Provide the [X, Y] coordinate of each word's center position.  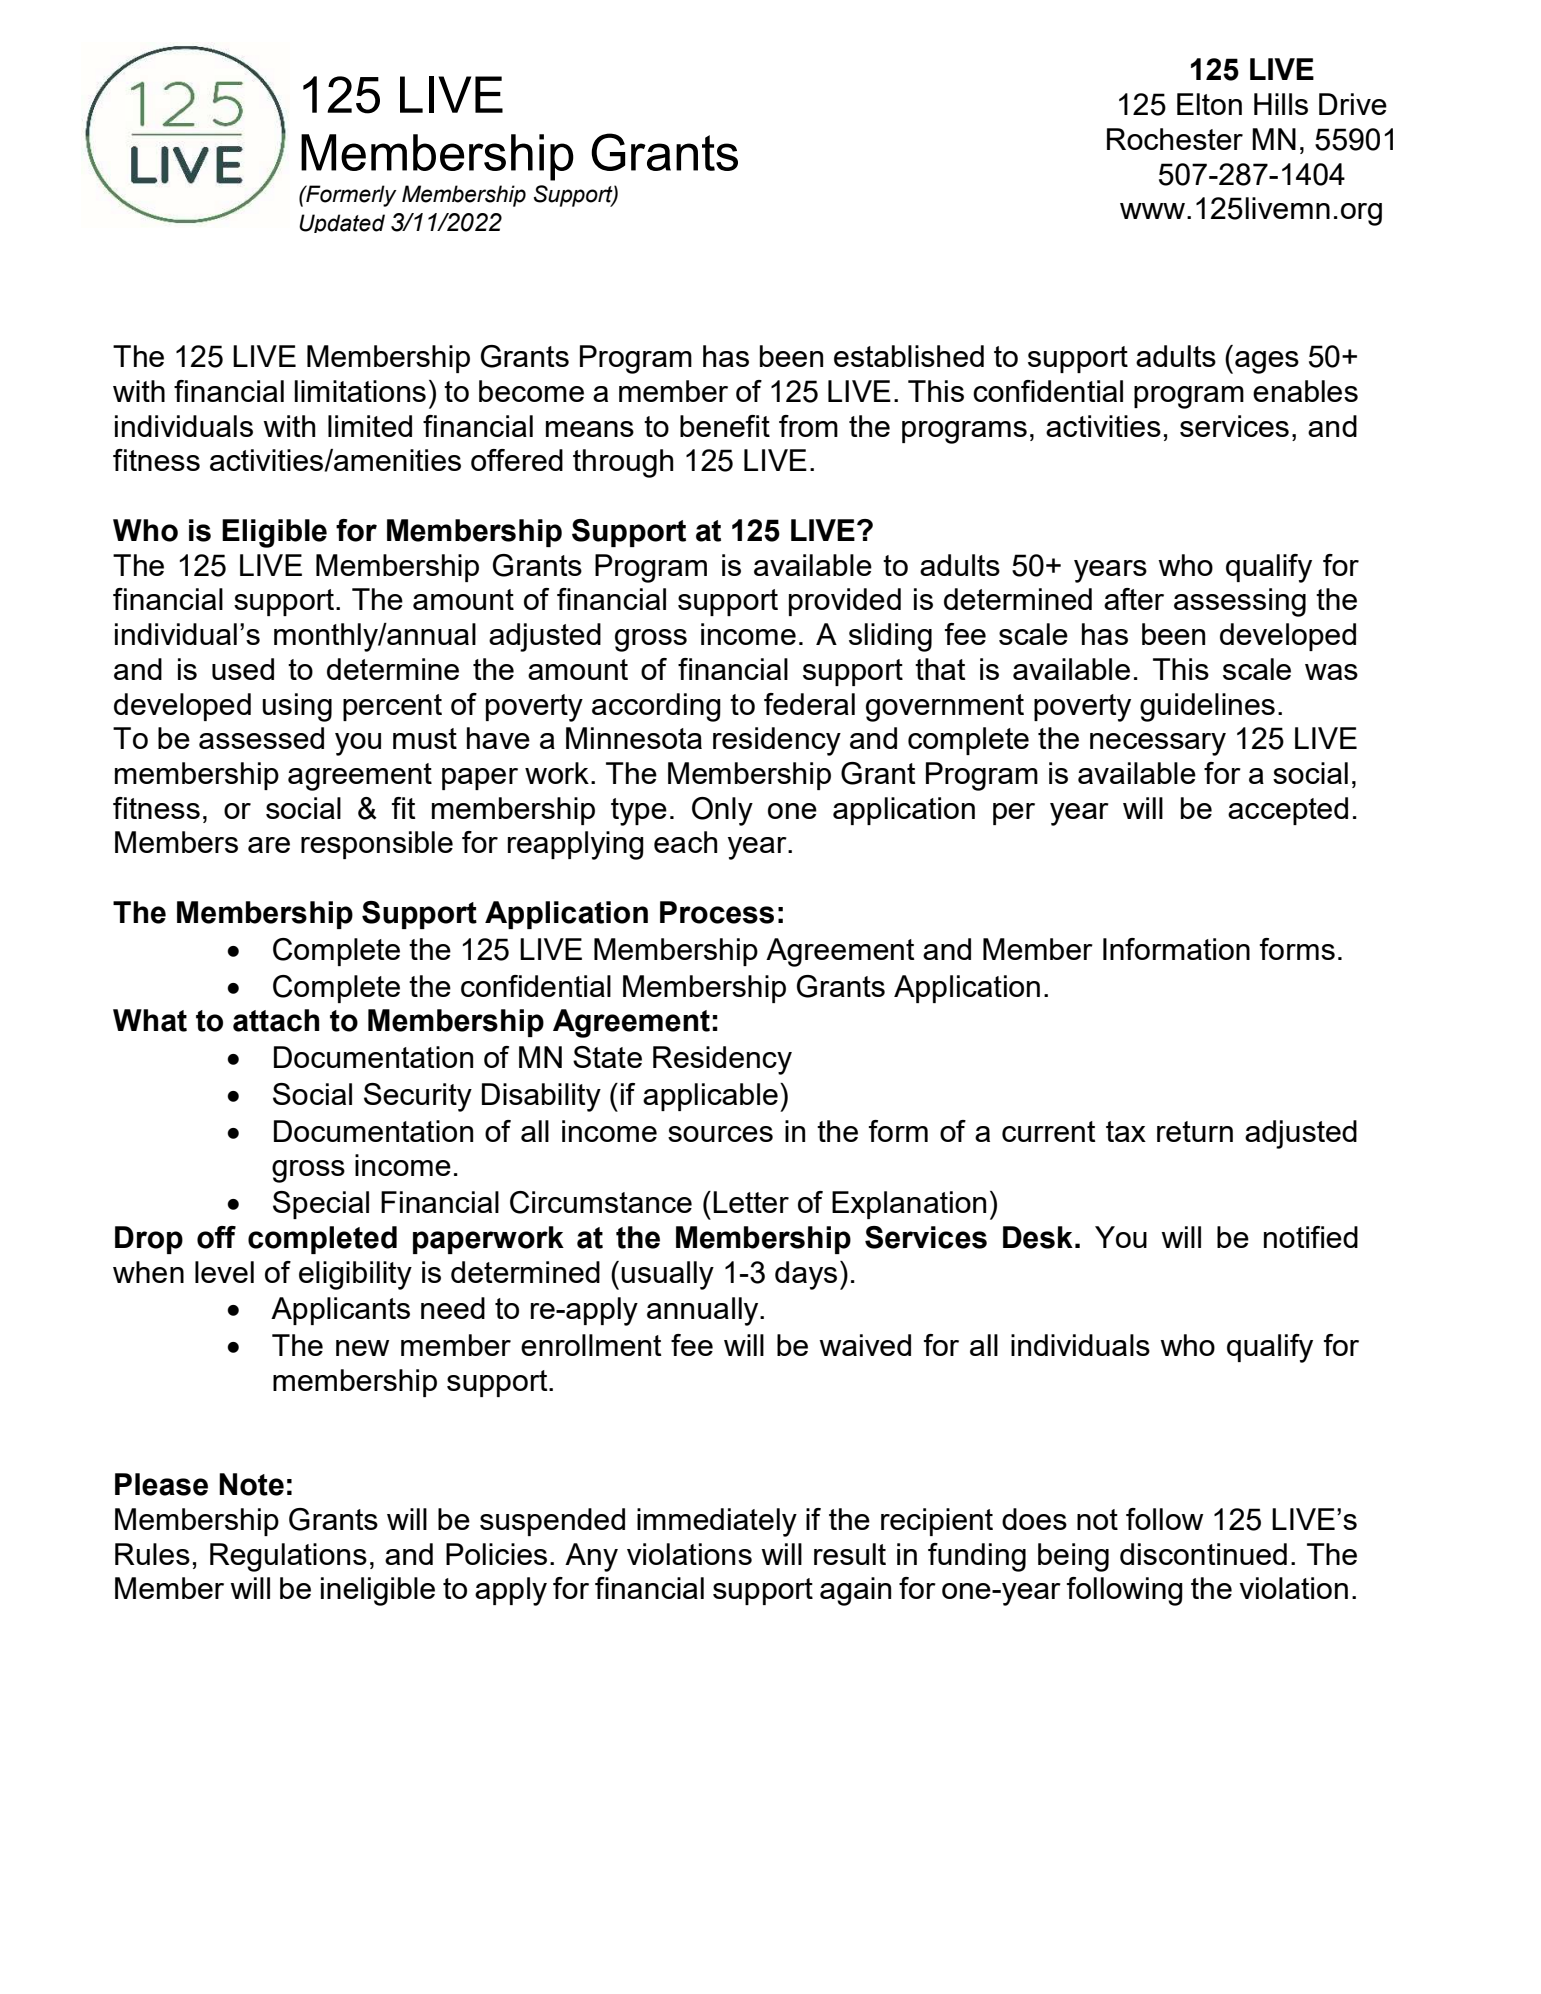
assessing [1240, 602]
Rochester [1175, 139]
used [243, 669]
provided [845, 602]
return [1195, 1131]
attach [276, 1020]
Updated [342, 223]
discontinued [1203, 1554]
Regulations [288, 1557]
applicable [710, 1097]
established [909, 356]
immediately [717, 1522]
